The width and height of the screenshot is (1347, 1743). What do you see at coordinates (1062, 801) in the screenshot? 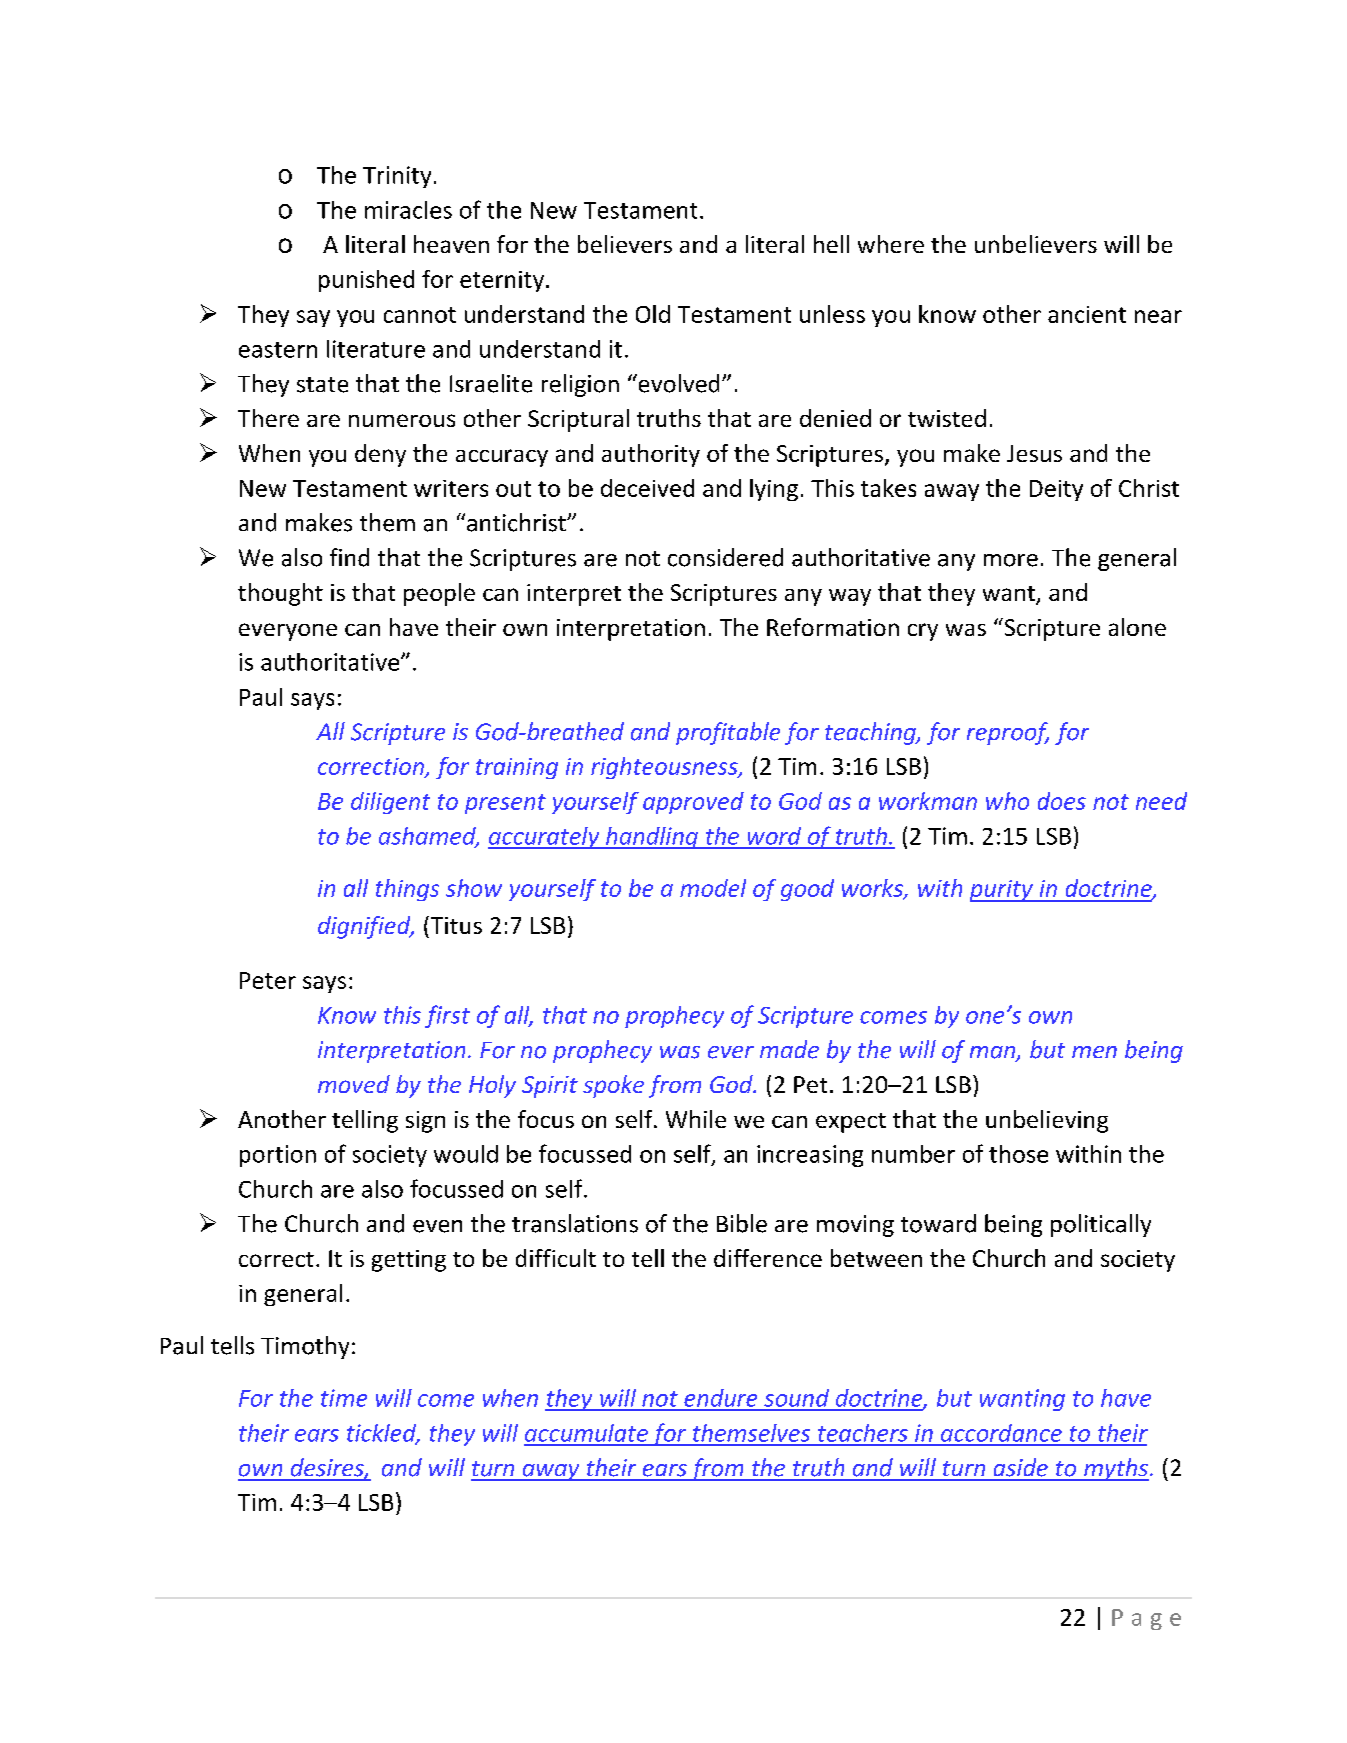
I see `does` at bounding box center [1062, 801].
